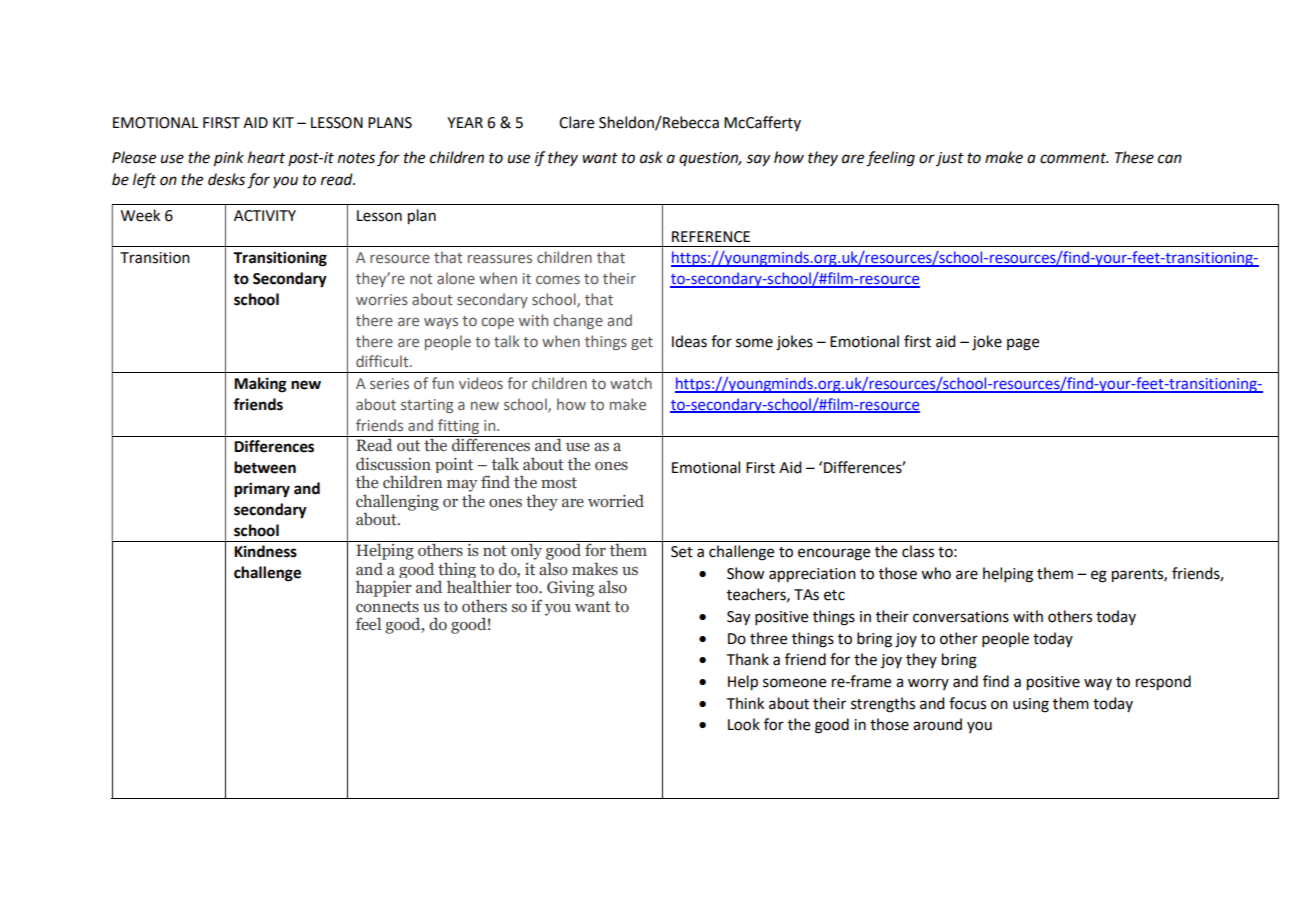 The height and width of the screenshot is (924, 1308). I want to click on heart, so click(266, 157).
